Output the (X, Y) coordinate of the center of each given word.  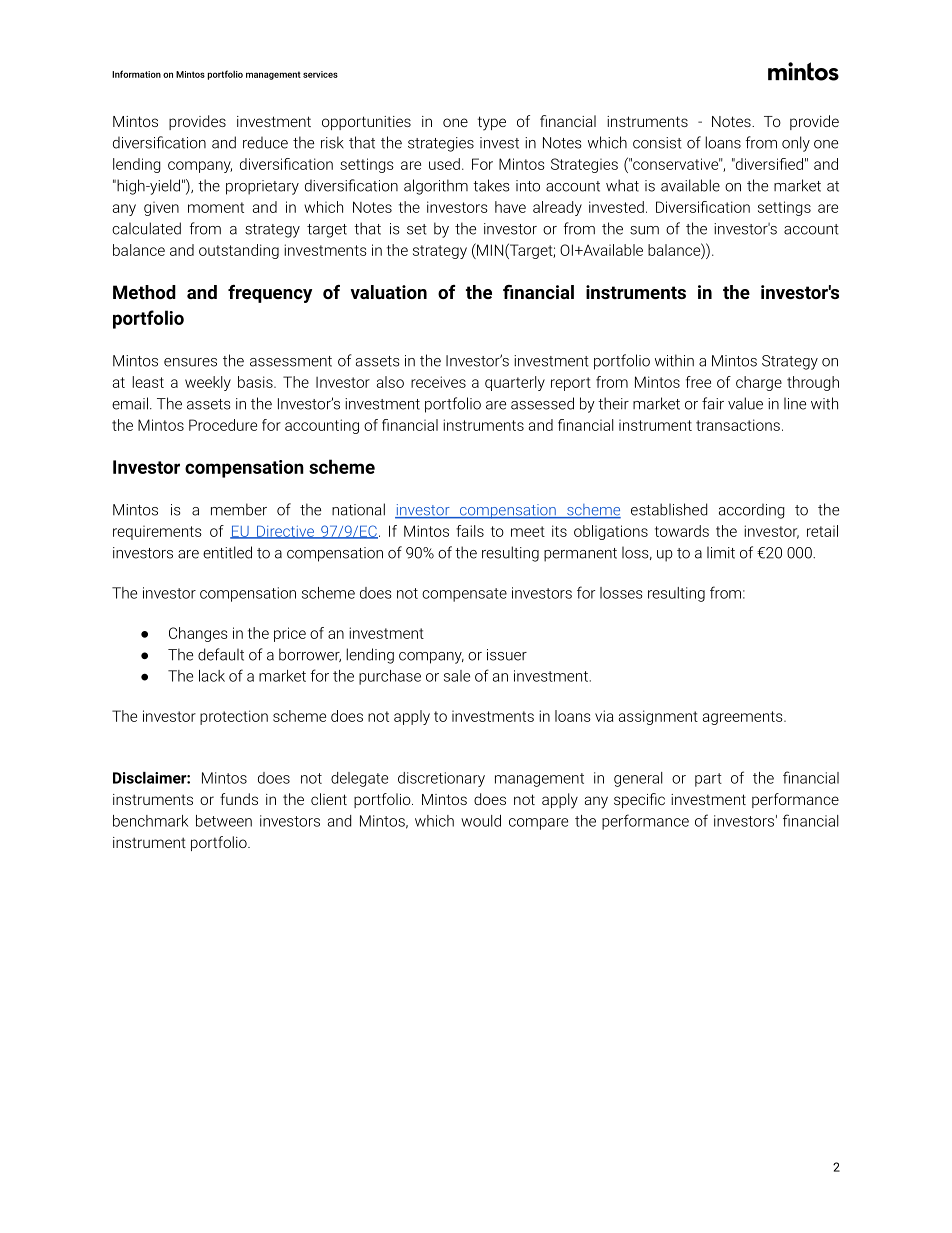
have (510, 207)
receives (438, 382)
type (492, 123)
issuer (507, 655)
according (752, 511)
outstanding (239, 251)
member (239, 509)
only (796, 144)
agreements (744, 718)
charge (759, 383)
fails (470, 531)
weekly (208, 383)
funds (239, 799)
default (221, 654)
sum (644, 230)
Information (136, 74)
